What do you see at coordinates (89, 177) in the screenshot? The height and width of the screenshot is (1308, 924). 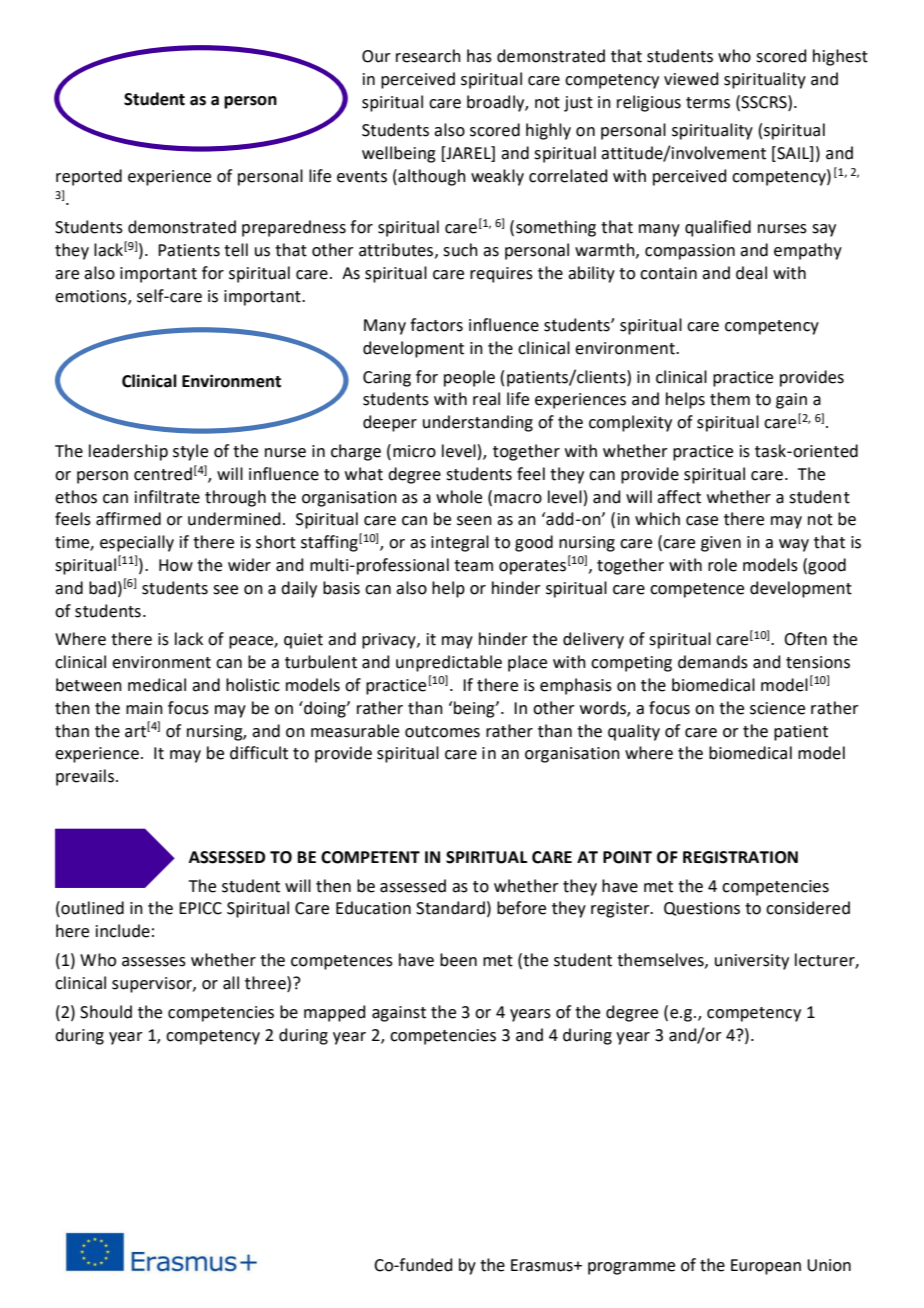 I see `reported` at bounding box center [89, 177].
